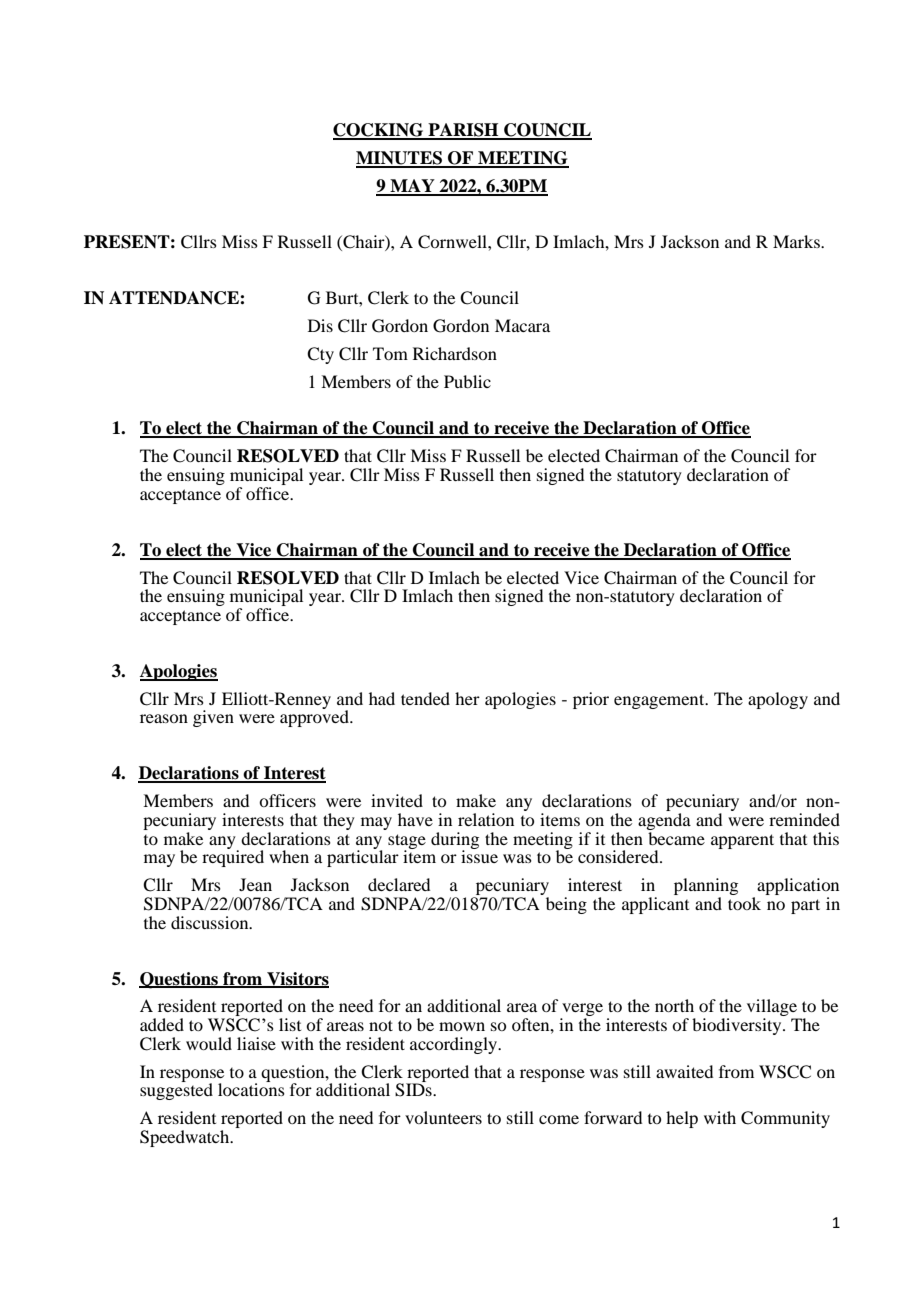  Describe the element at coordinates (804, 819) in the screenshot. I see `reminded` at that location.
